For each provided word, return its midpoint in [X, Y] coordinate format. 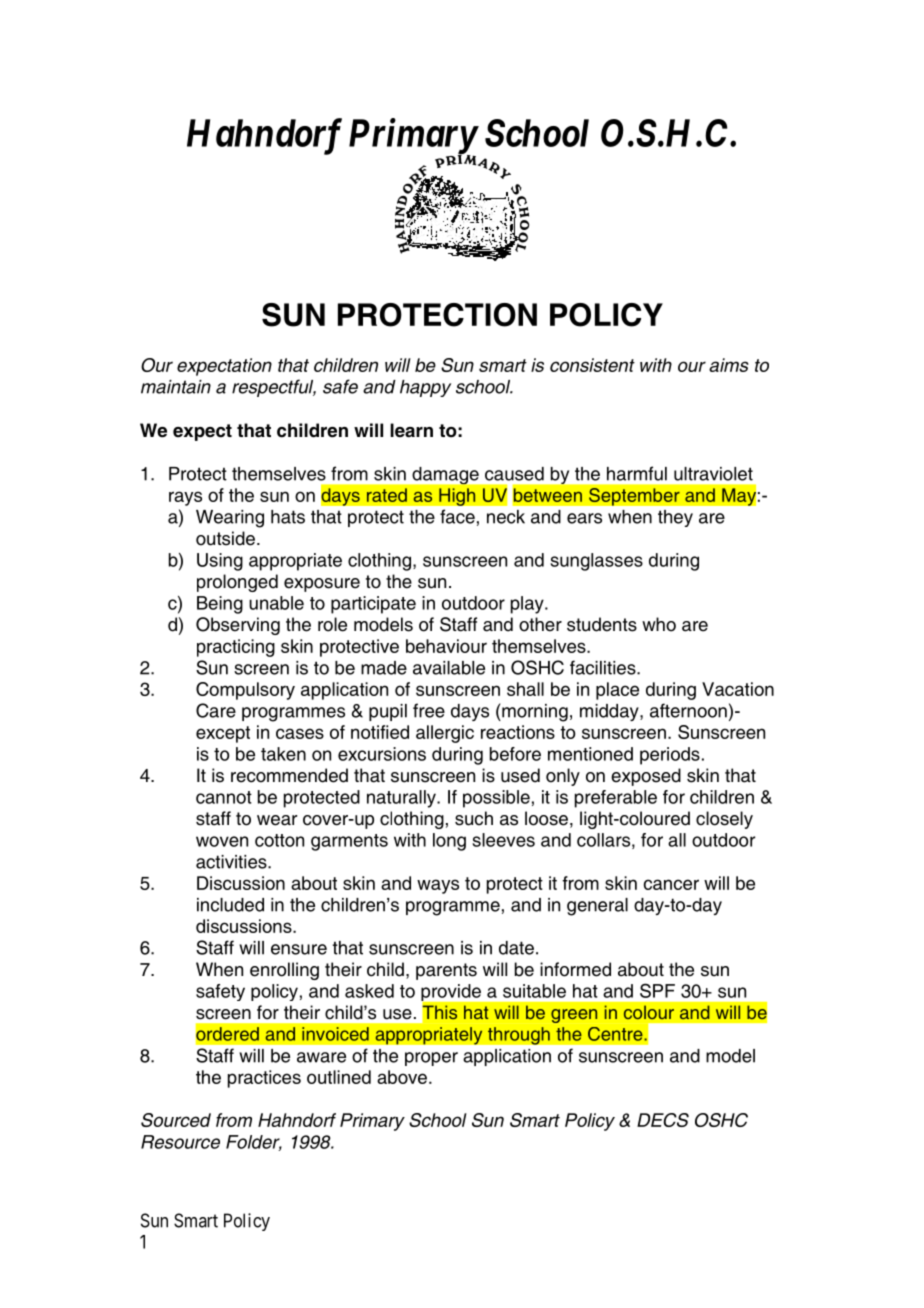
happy [425, 388]
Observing [238, 626]
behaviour [446, 646]
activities [232, 862]
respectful [274, 388]
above [402, 1077]
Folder [254, 1143]
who [659, 624]
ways [438, 886]
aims [729, 365]
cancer [671, 884]
